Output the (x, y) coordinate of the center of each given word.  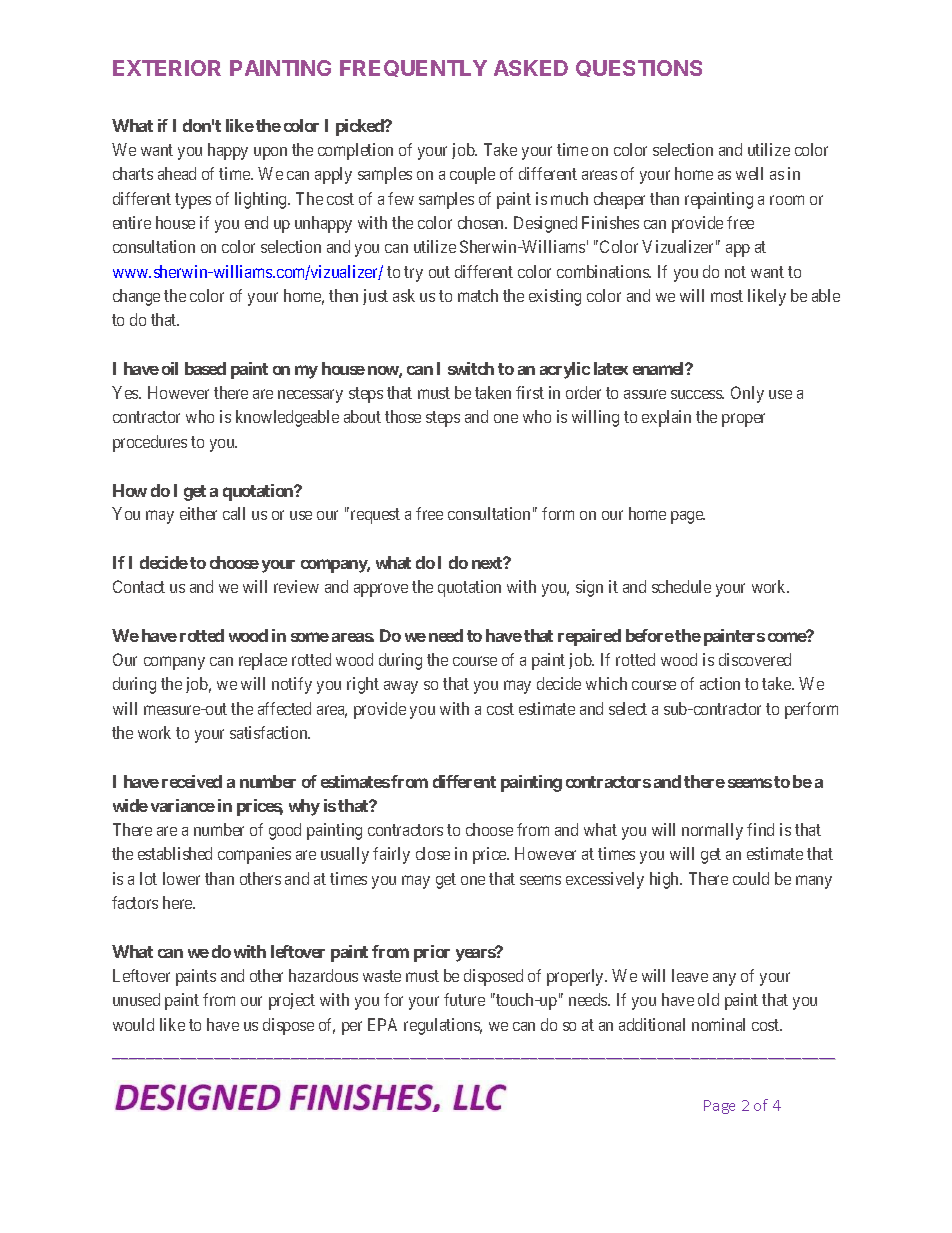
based (205, 368)
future (464, 999)
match (478, 295)
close (433, 853)
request (375, 516)
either (198, 513)
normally (712, 831)
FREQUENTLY (413, 68)
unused (136, 999)
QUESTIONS (639, 68)
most (727, 296)
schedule (681, 586)
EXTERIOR (167, 68)
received (192, 781)
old (708, 999)
